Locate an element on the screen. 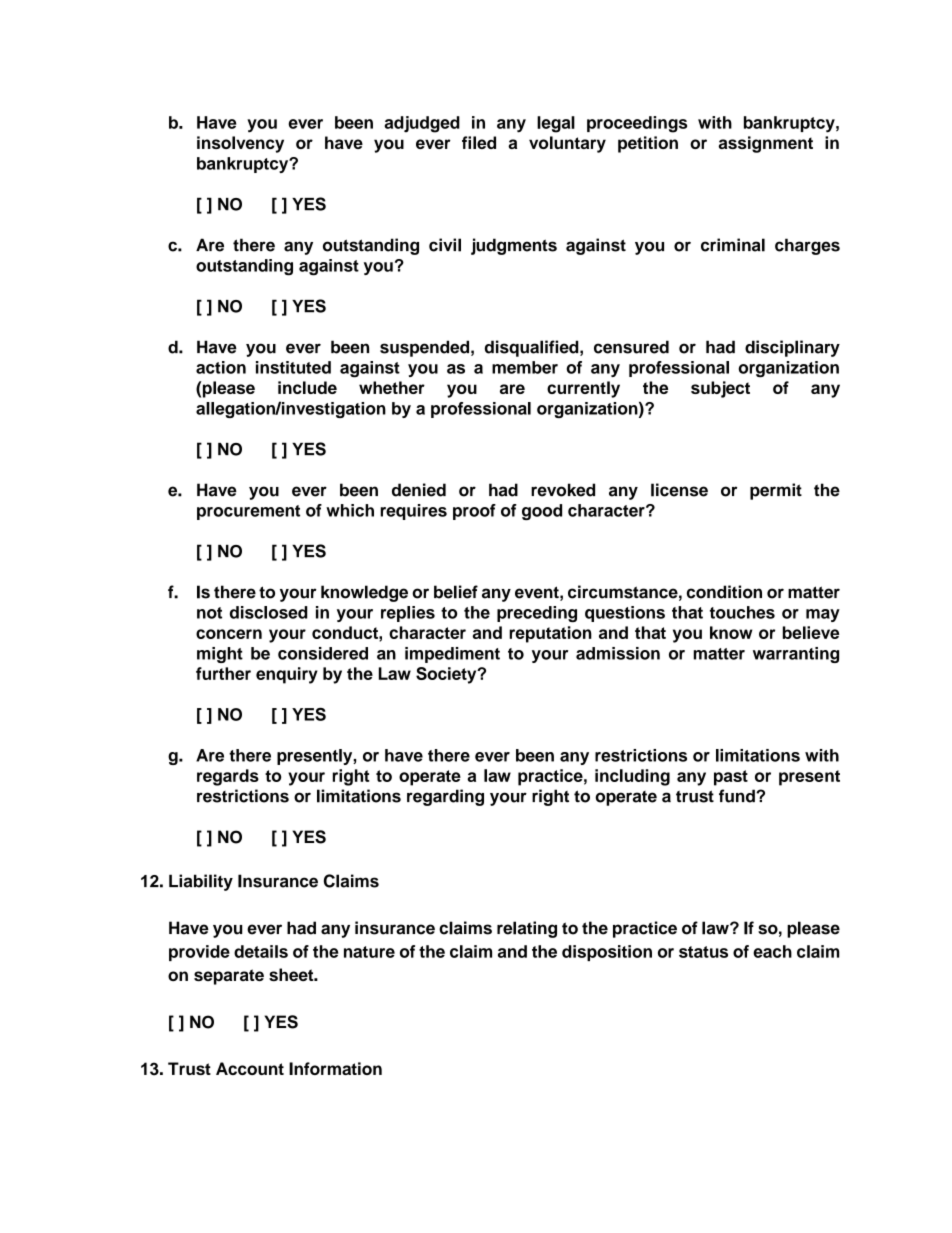 This screenshot has height=1233, width=952. permit is located at coordinates (776, 491).
